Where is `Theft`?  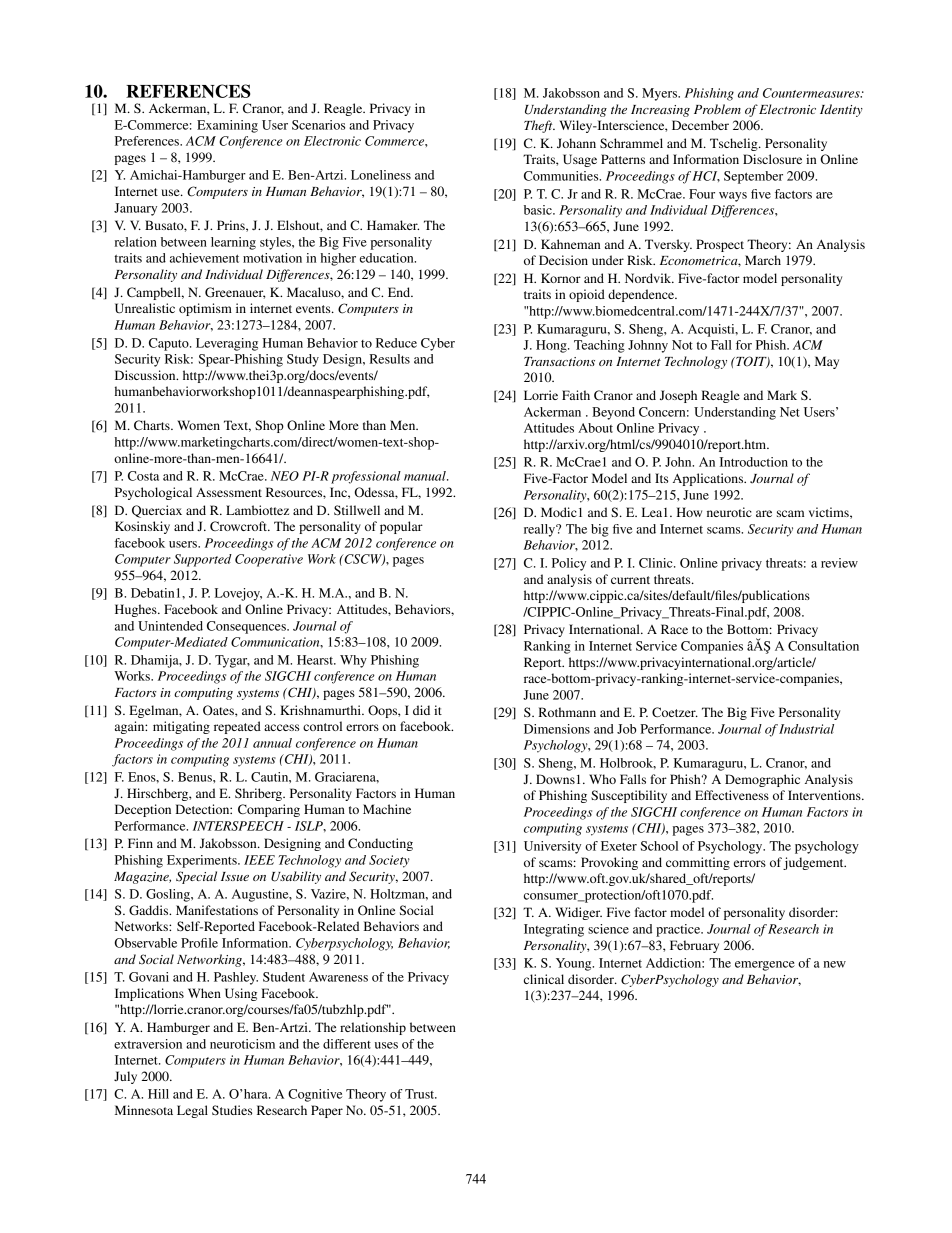 Theft is located at coordinates (539, 126).
